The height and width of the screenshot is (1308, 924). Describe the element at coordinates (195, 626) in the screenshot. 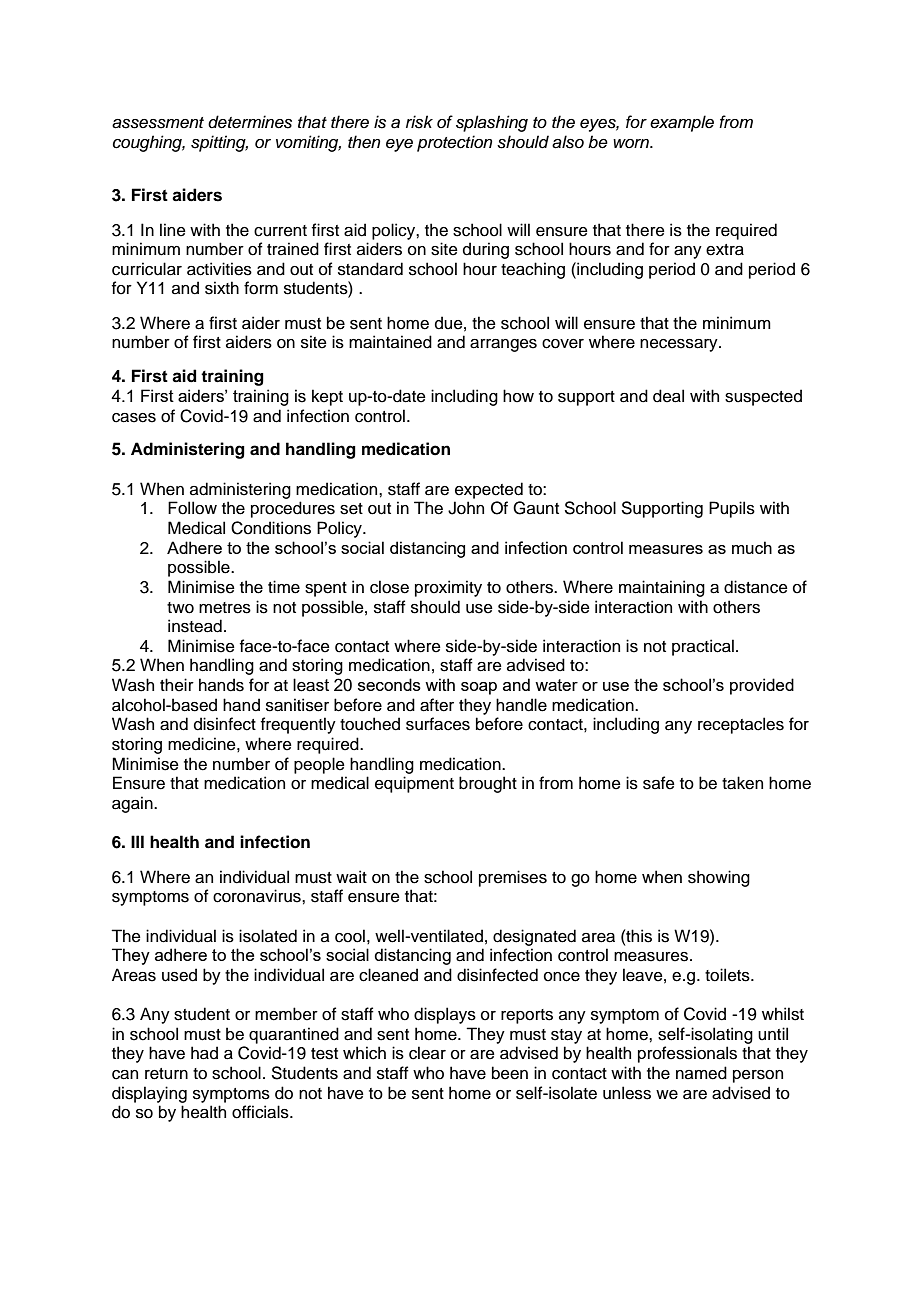

I see `instead` at that location.
